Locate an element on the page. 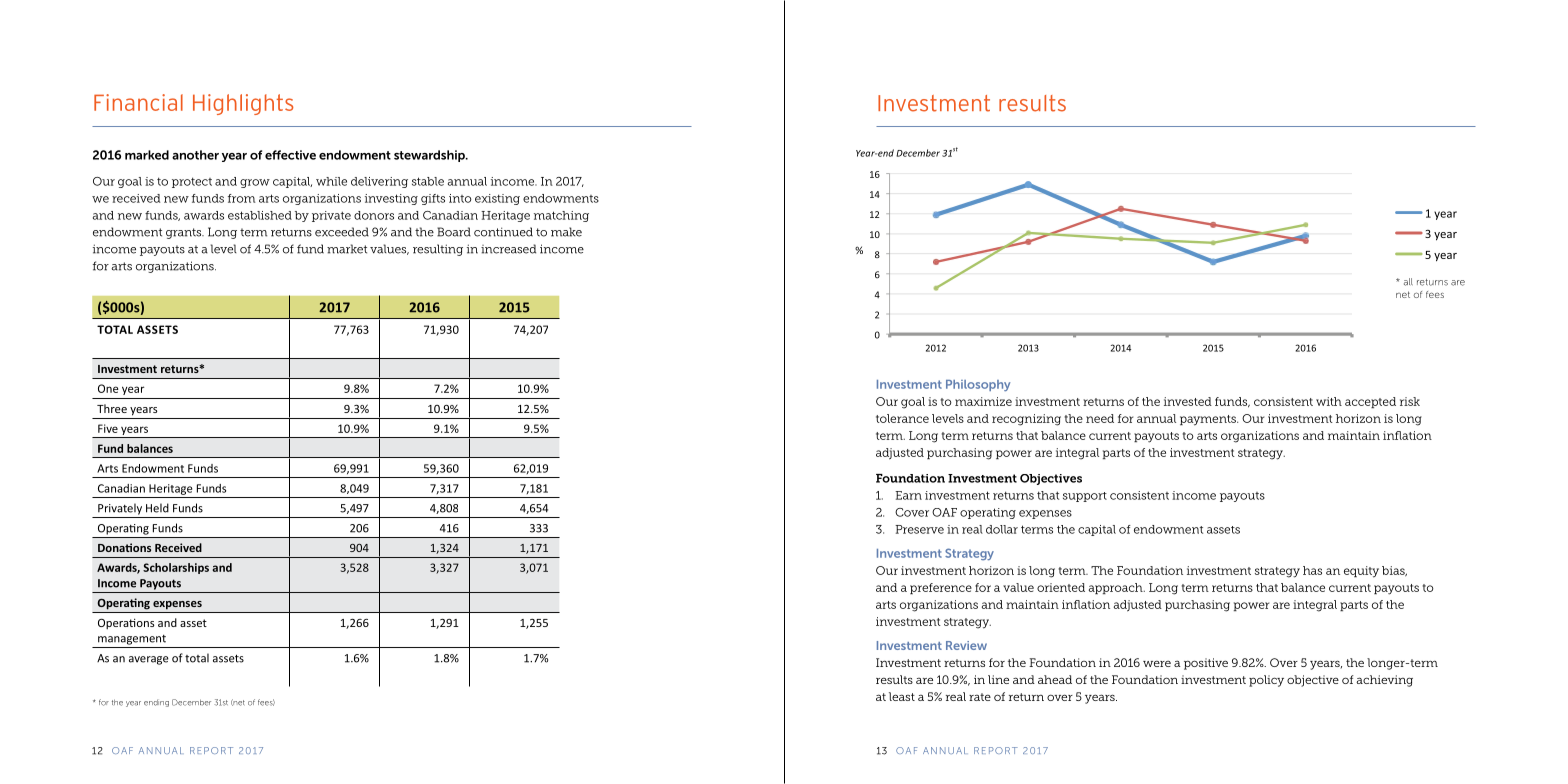  stewardship is located at coordinates (430, 156).
